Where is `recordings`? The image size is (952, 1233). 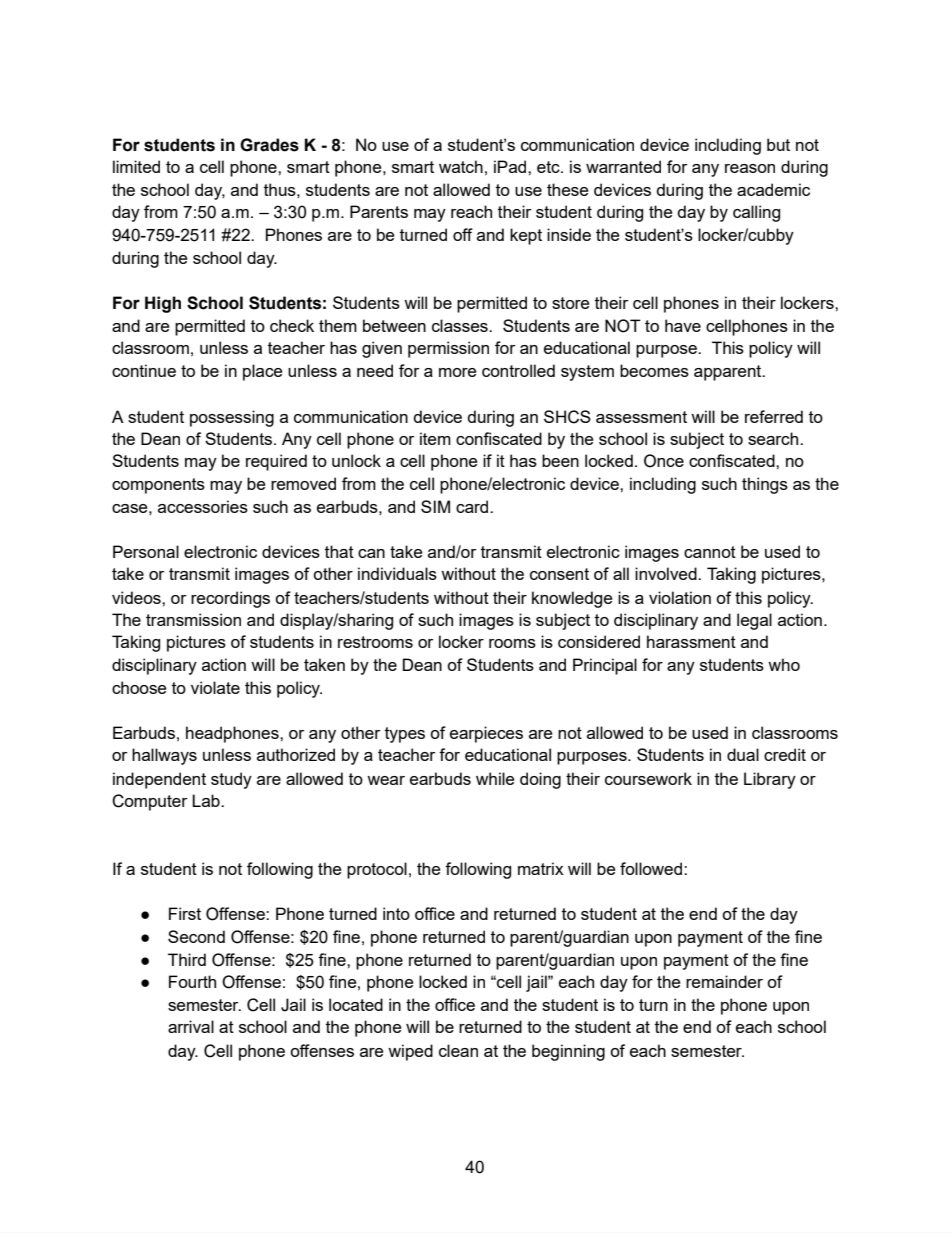
recordings is located at coordinates (230, 599).
